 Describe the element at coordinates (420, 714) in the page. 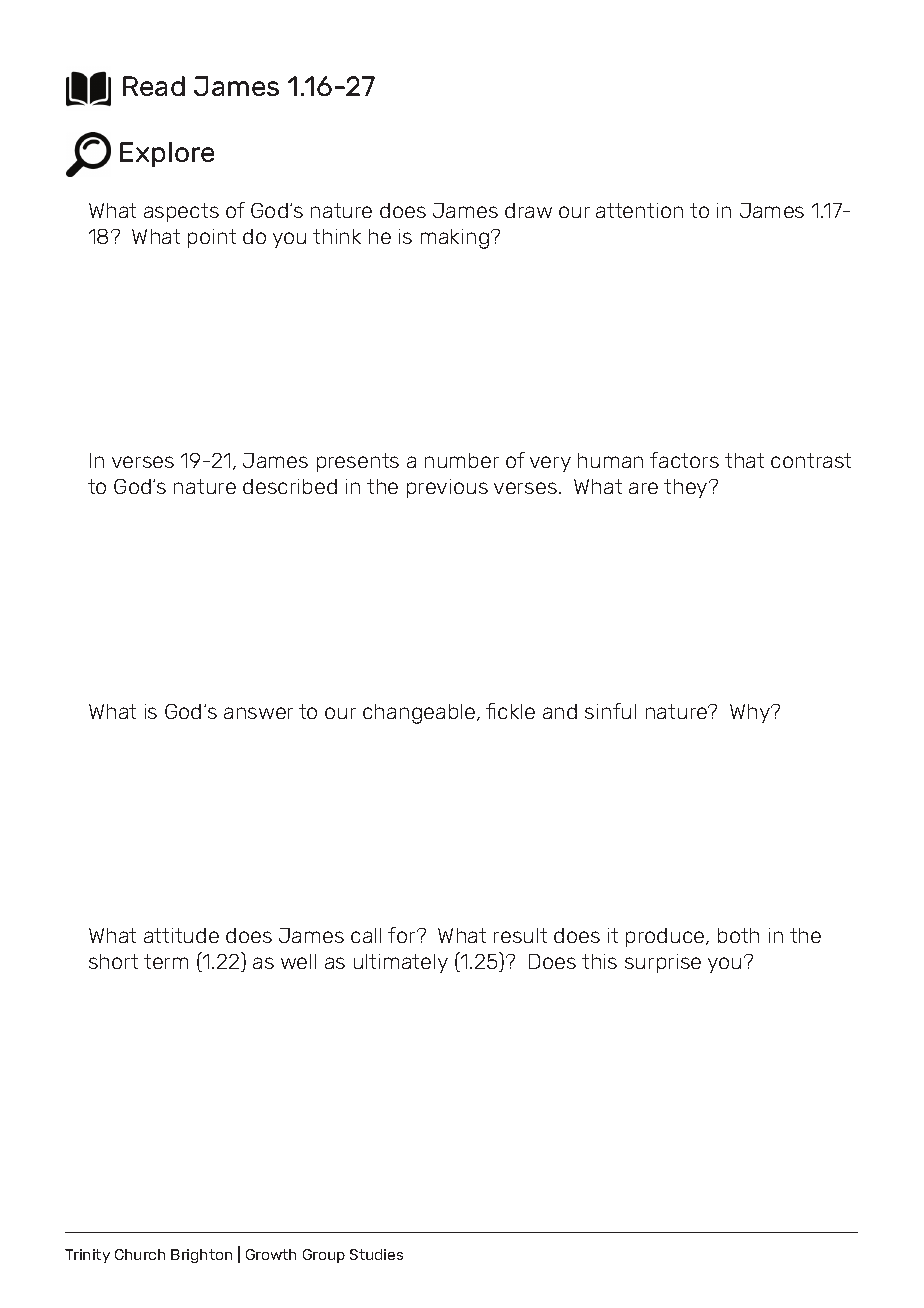

I see `changeable` at that location.
